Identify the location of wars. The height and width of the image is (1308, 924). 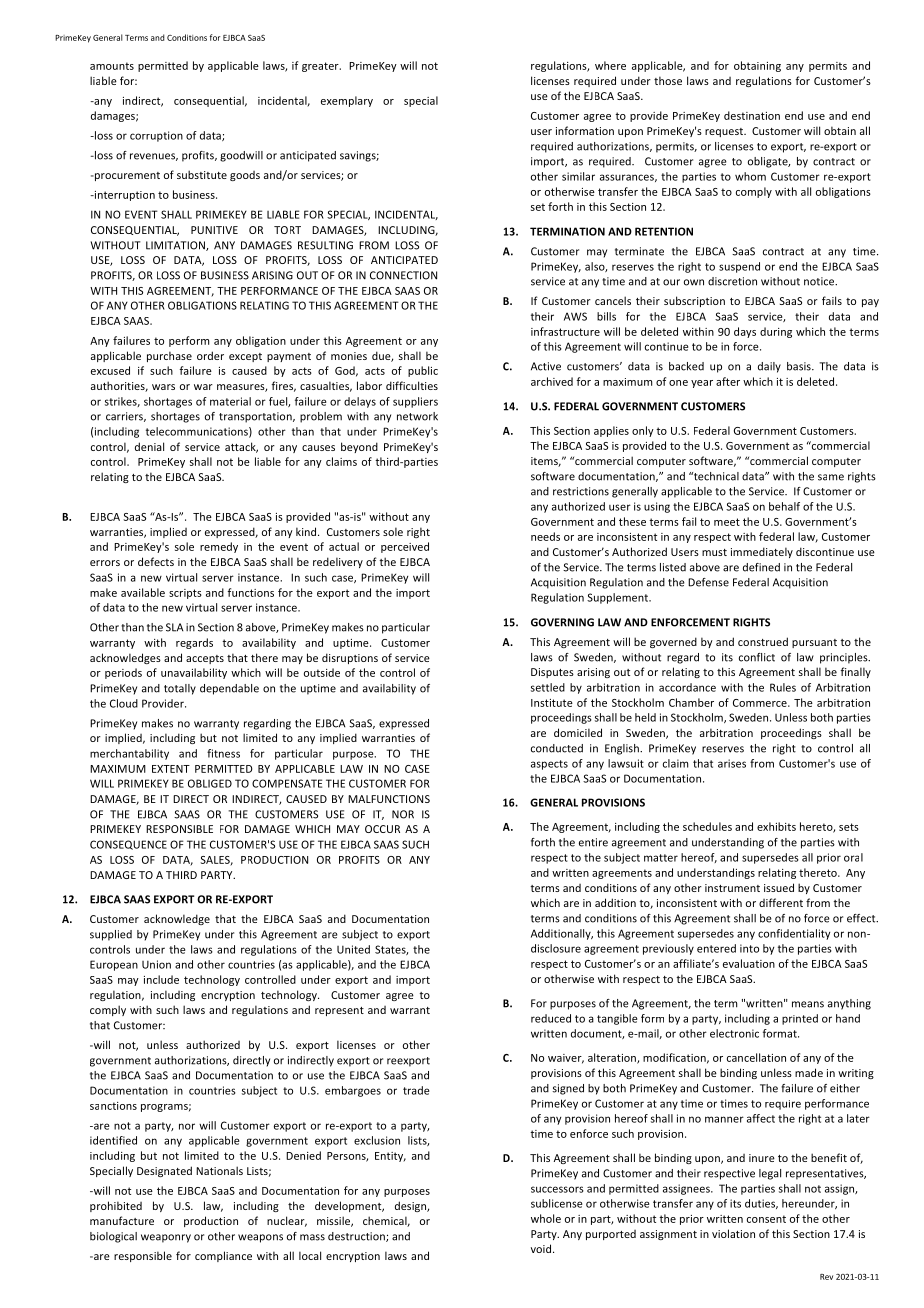
(163, 387).
